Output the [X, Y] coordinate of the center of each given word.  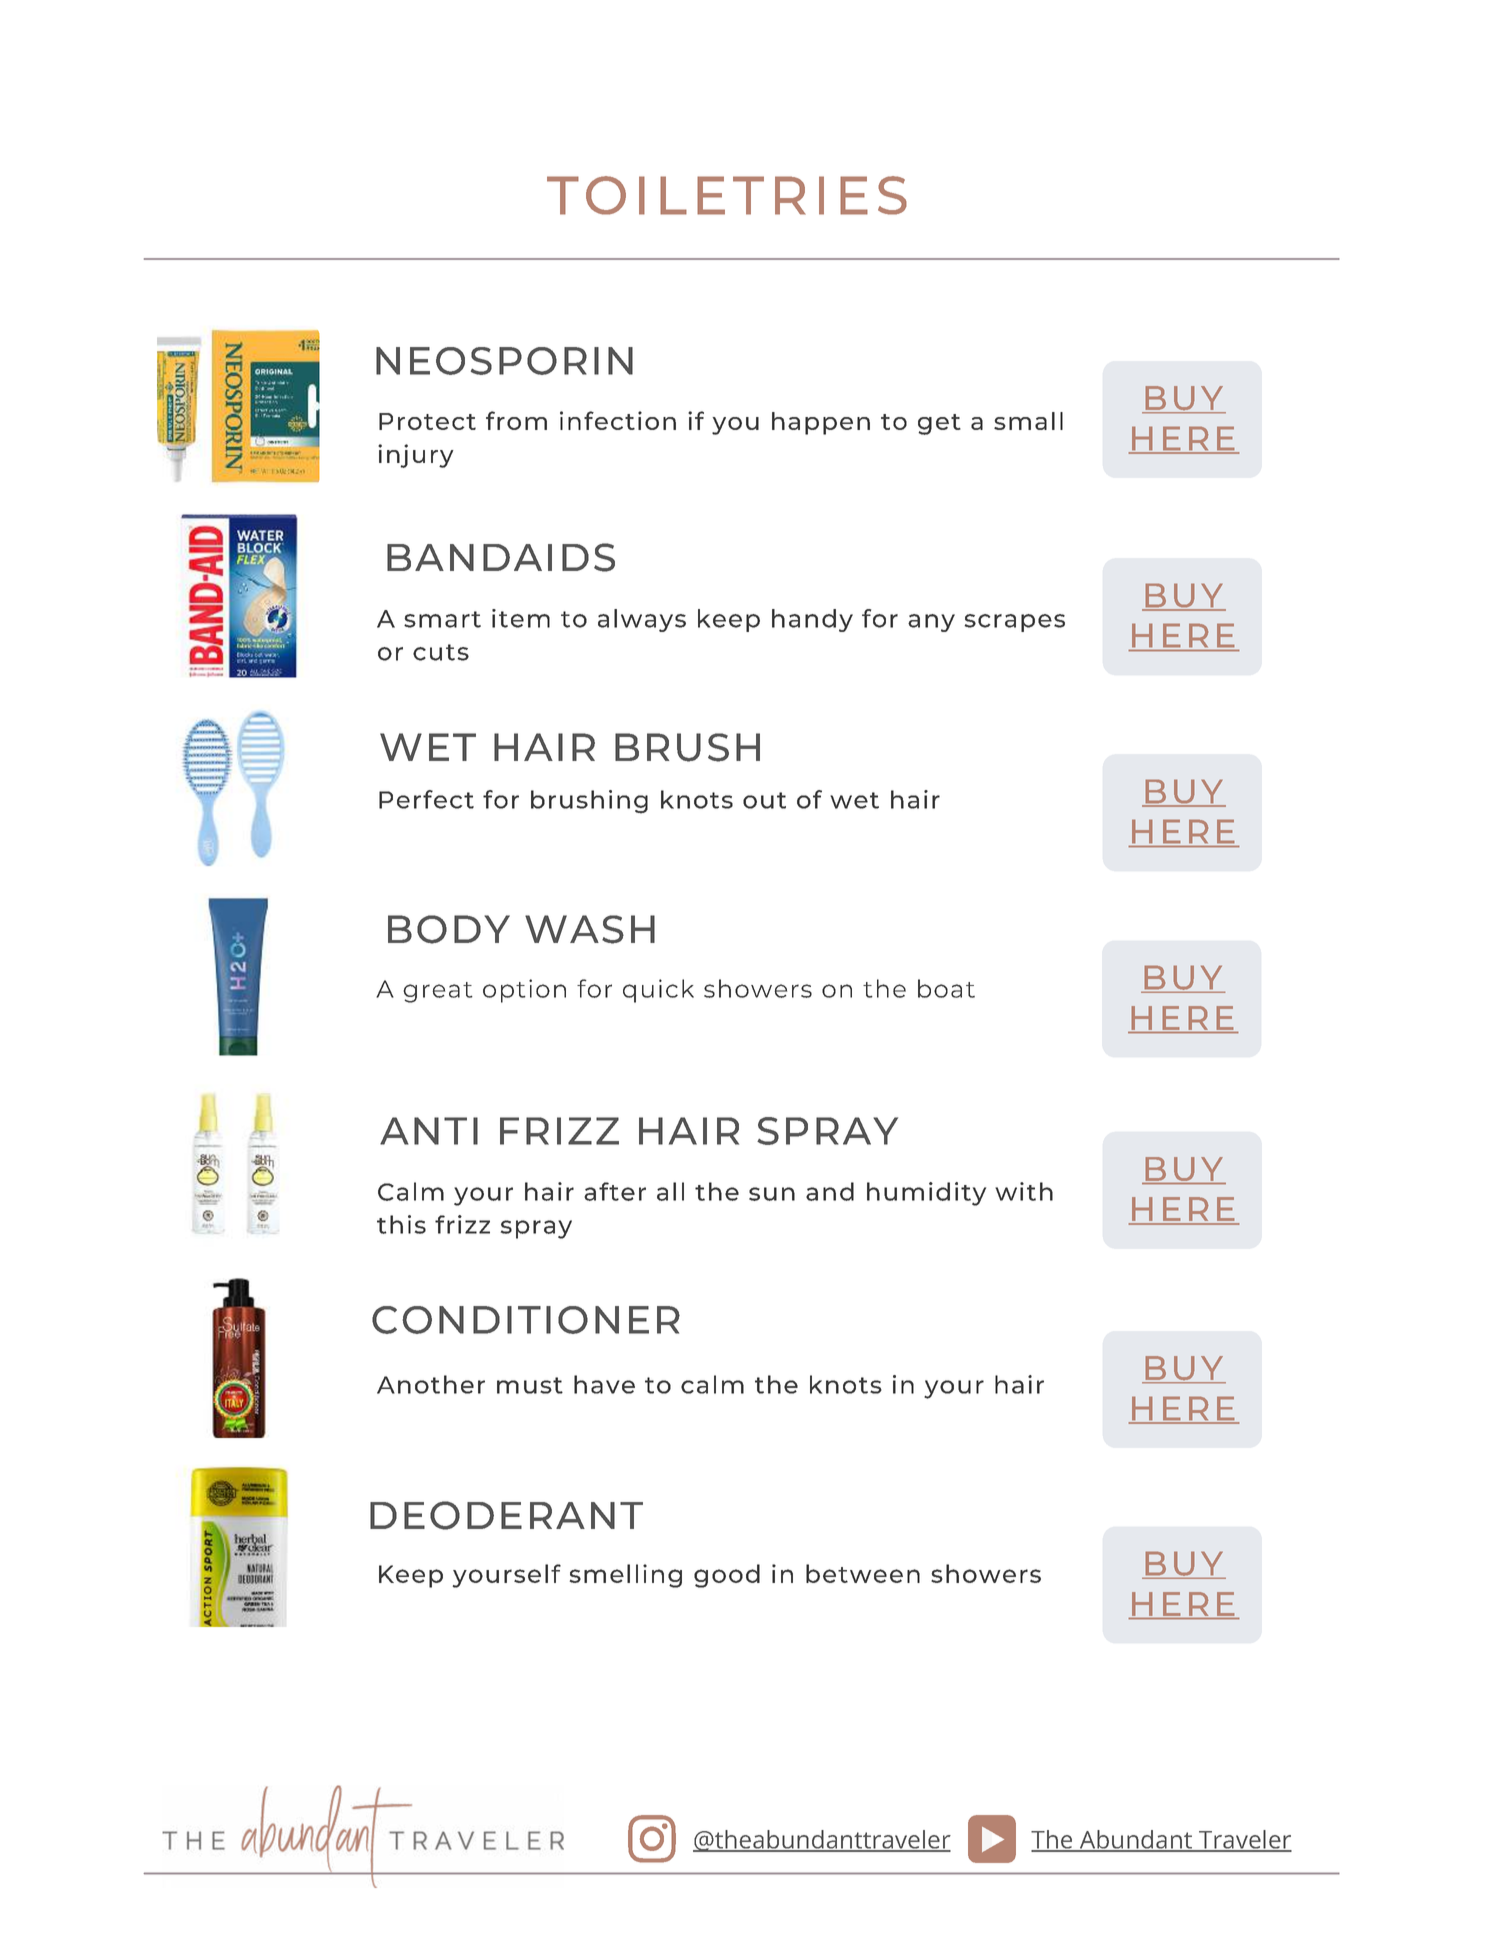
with [1024, 1191]
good [727, 1576]
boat [946, 988]
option [524, 991]
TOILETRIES [727, 195]
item [521, 618]
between [863, 1573]
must [530, 1385]
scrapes [1014, 623]
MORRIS [1162, 1873]
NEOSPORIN [504, 361]
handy [812, 620]
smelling [625, 1576]
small [1028, 421]
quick [658, 991]
